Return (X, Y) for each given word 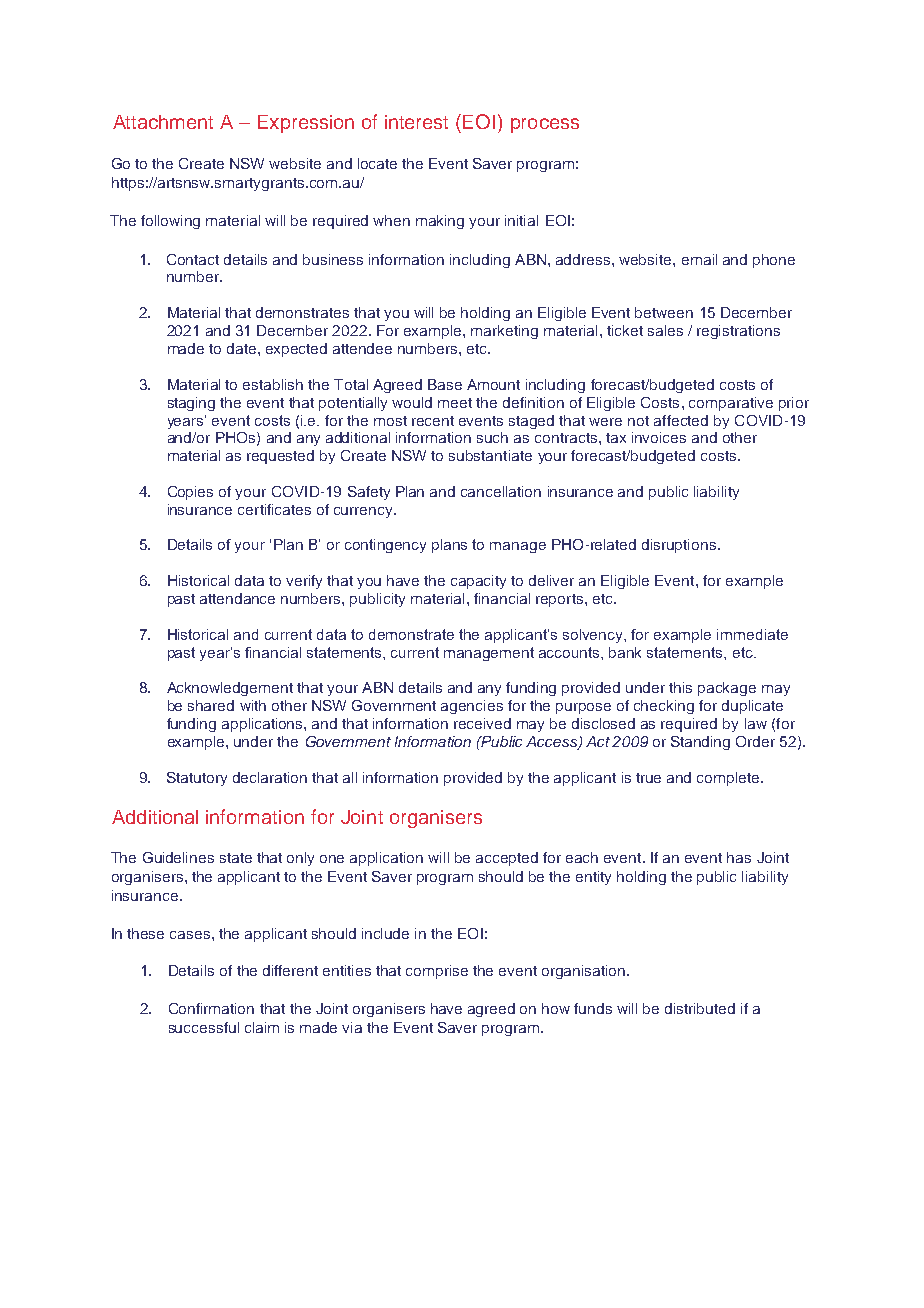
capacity (478, 582)
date (243, 348)
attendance (237, 598)
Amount (493, 384)
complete (729, 779)
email (699, 259)
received (482, 723)
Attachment (163, 122)
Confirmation (211, 1008)
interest (416, 122)
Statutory (197, 779)
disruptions (680, 546)
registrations (738, 332)
